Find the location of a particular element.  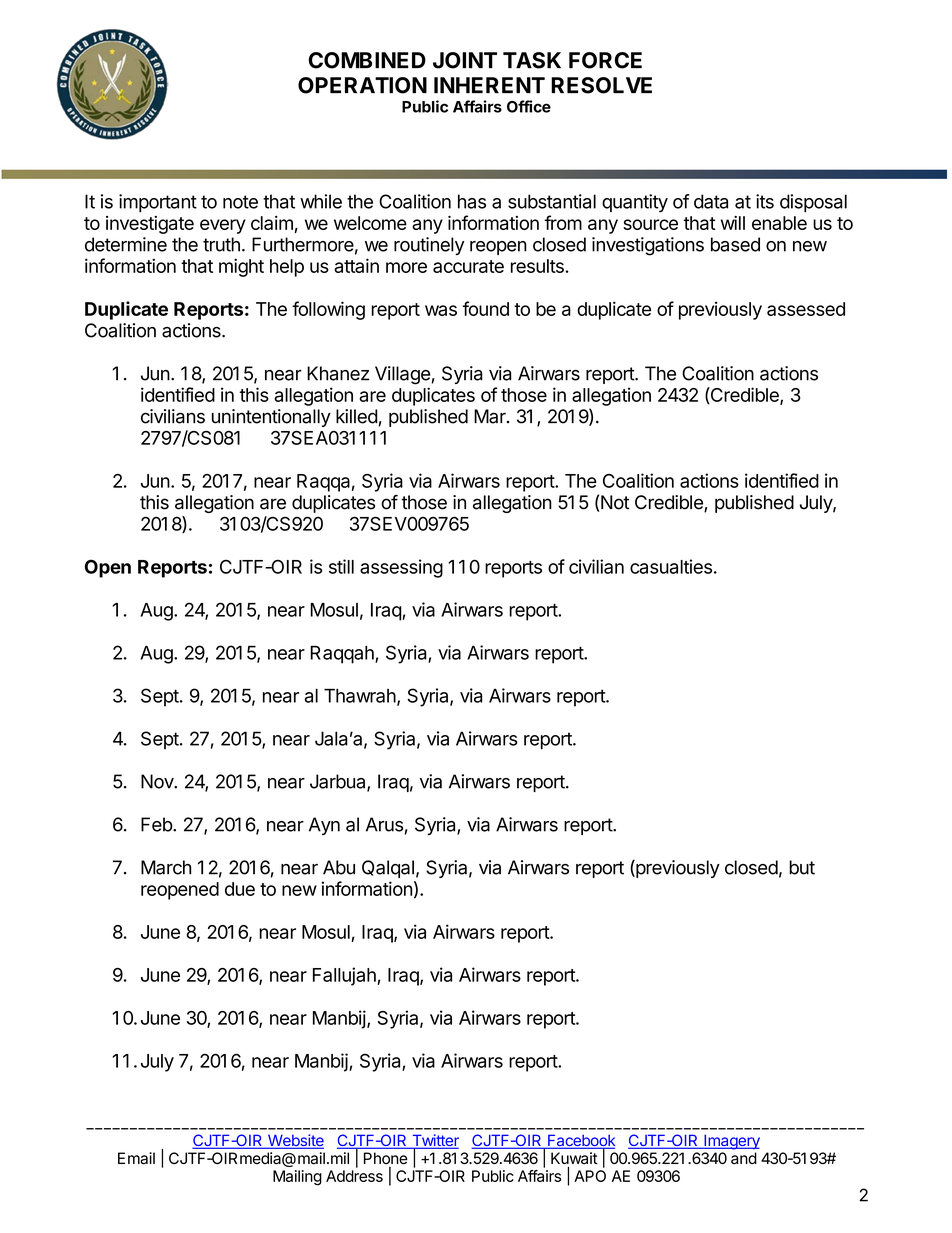

Website is located at coordinates (294, 1141).
